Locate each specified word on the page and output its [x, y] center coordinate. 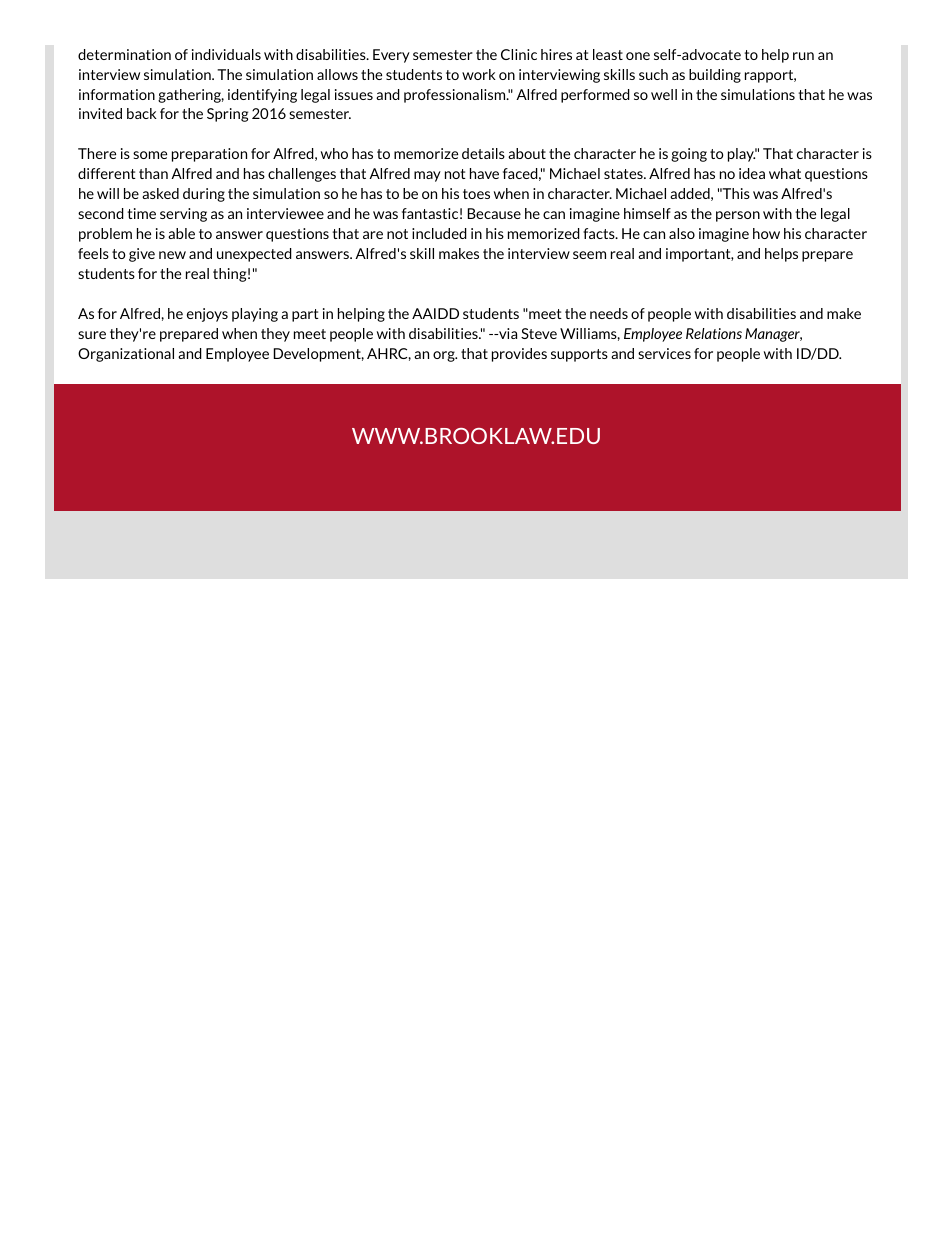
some [150, 155]
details [483, 153]
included [439, 233]
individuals [226, 54]
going [689, 155]
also [682, 233]
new [172, 255]
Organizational [126, 355]
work [479, 74]
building [715, 76]
